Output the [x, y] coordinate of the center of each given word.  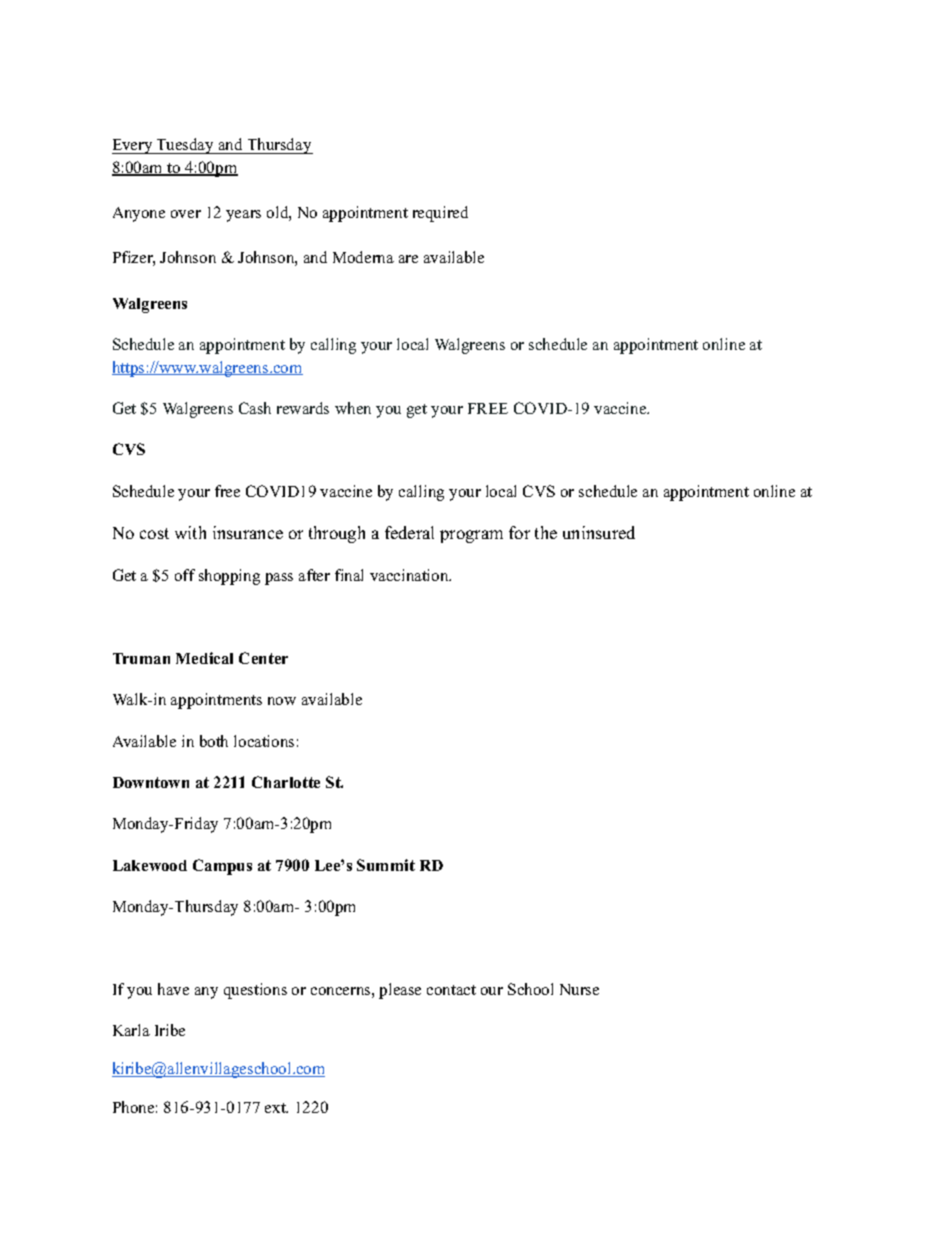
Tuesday [185, 146]
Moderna [363, 257]
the [546, 532]
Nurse [579, 989]
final [349, 575]
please [400, 991]
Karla [131, 1030]
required [440, 214]
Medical [204, 658]
